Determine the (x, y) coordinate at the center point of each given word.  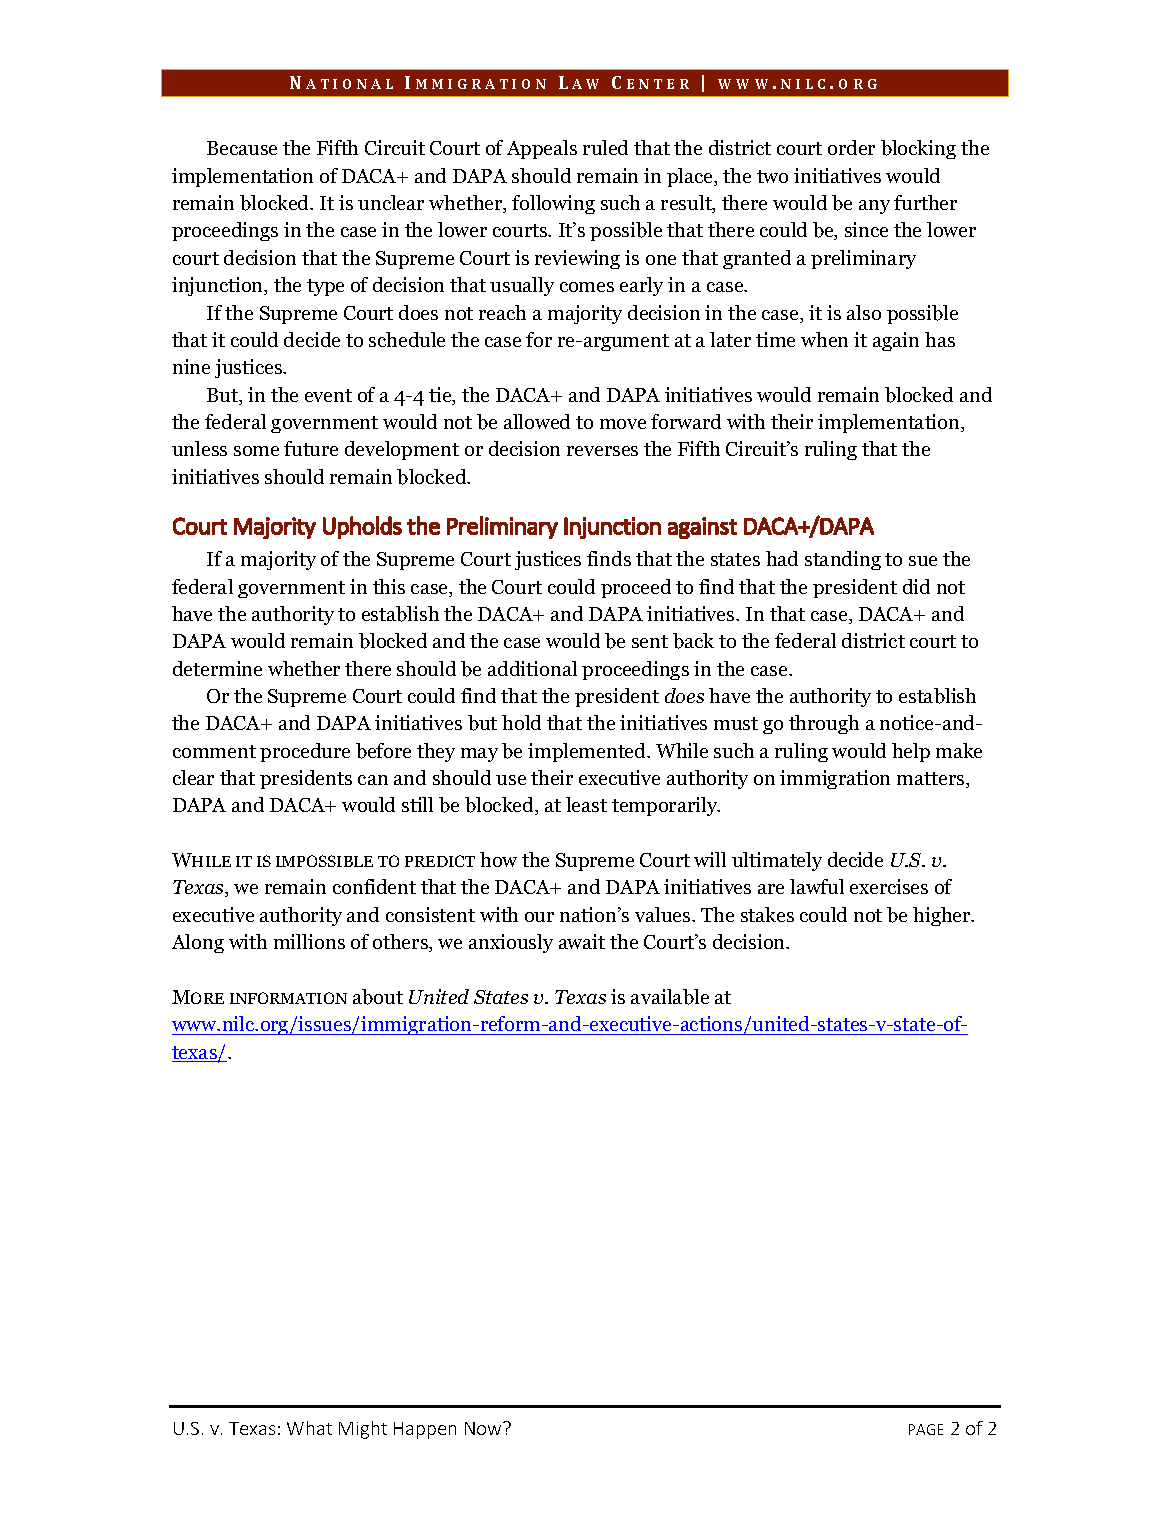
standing (843, 560)
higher (943, 916)
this (389, 586)
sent (650, 641)
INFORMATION (288, 998)
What (309, 1428)
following (553, 204)
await (582, 941)
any (874, 207)
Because (242, 148)
